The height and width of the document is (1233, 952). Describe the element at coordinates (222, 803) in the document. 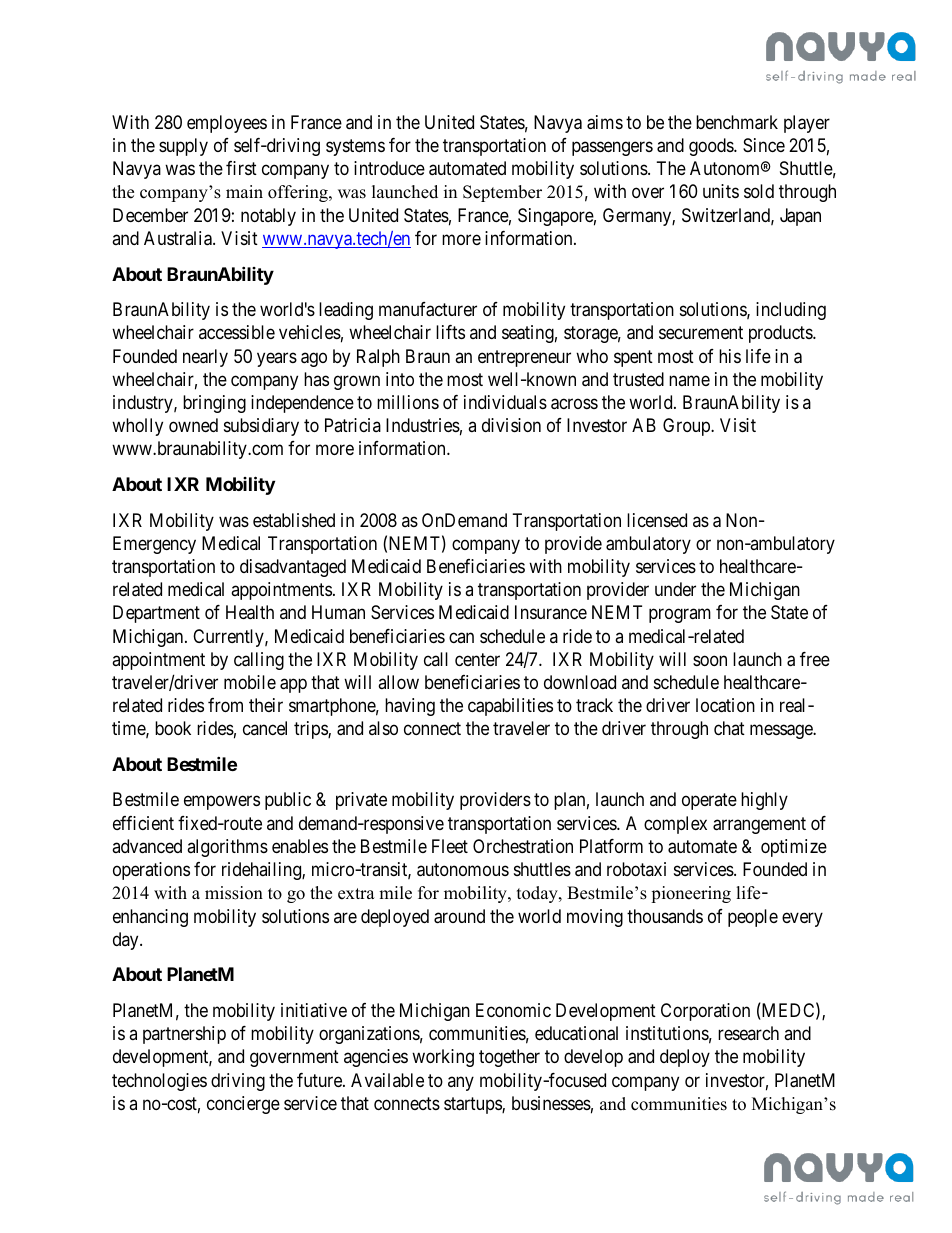

I see `empowers` at that location.
